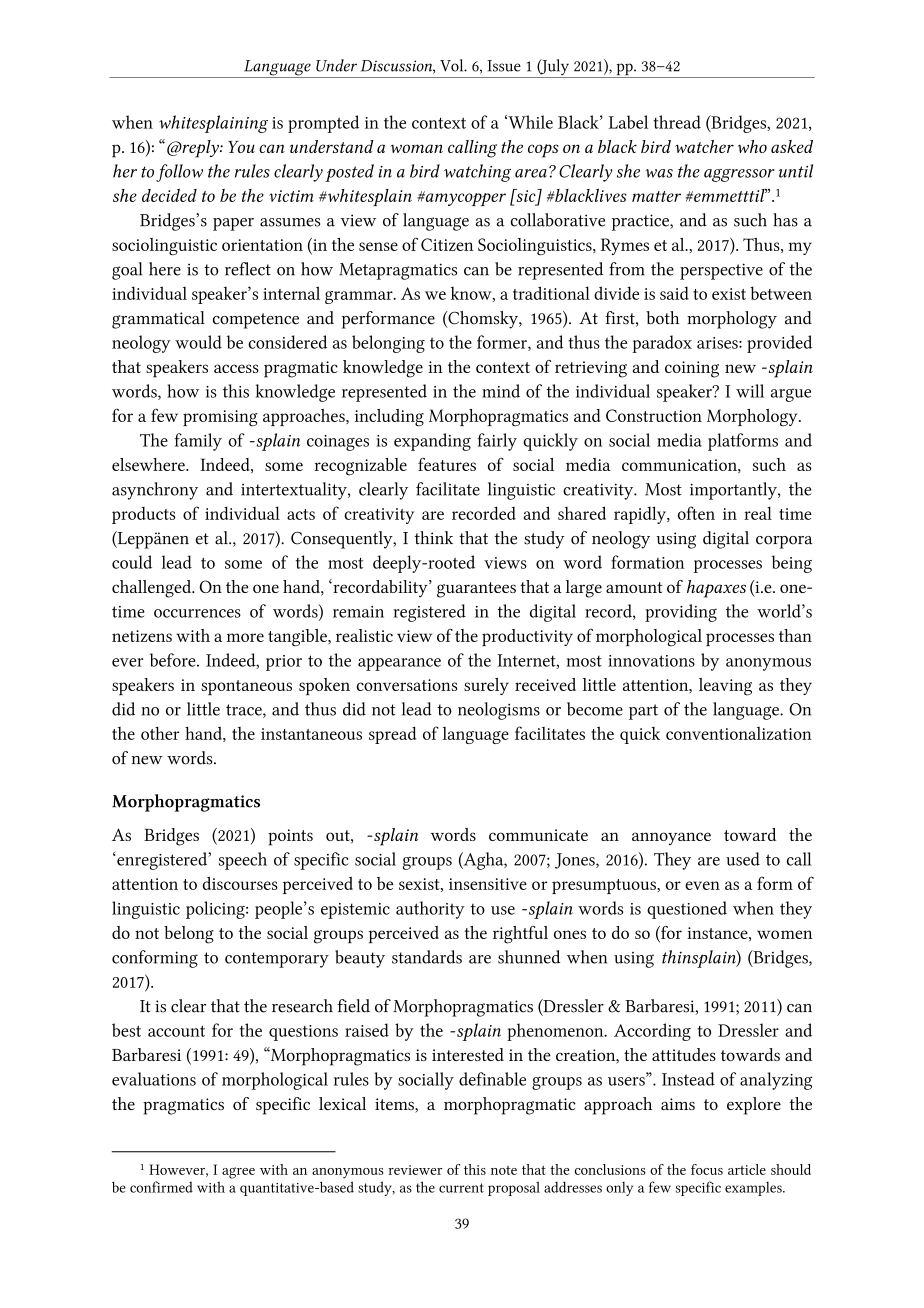 The height and width of the image is (1308, 924). What do you see at coordinates (447, 464) in the image?
I see `features` at bounding box center [447, 464].
